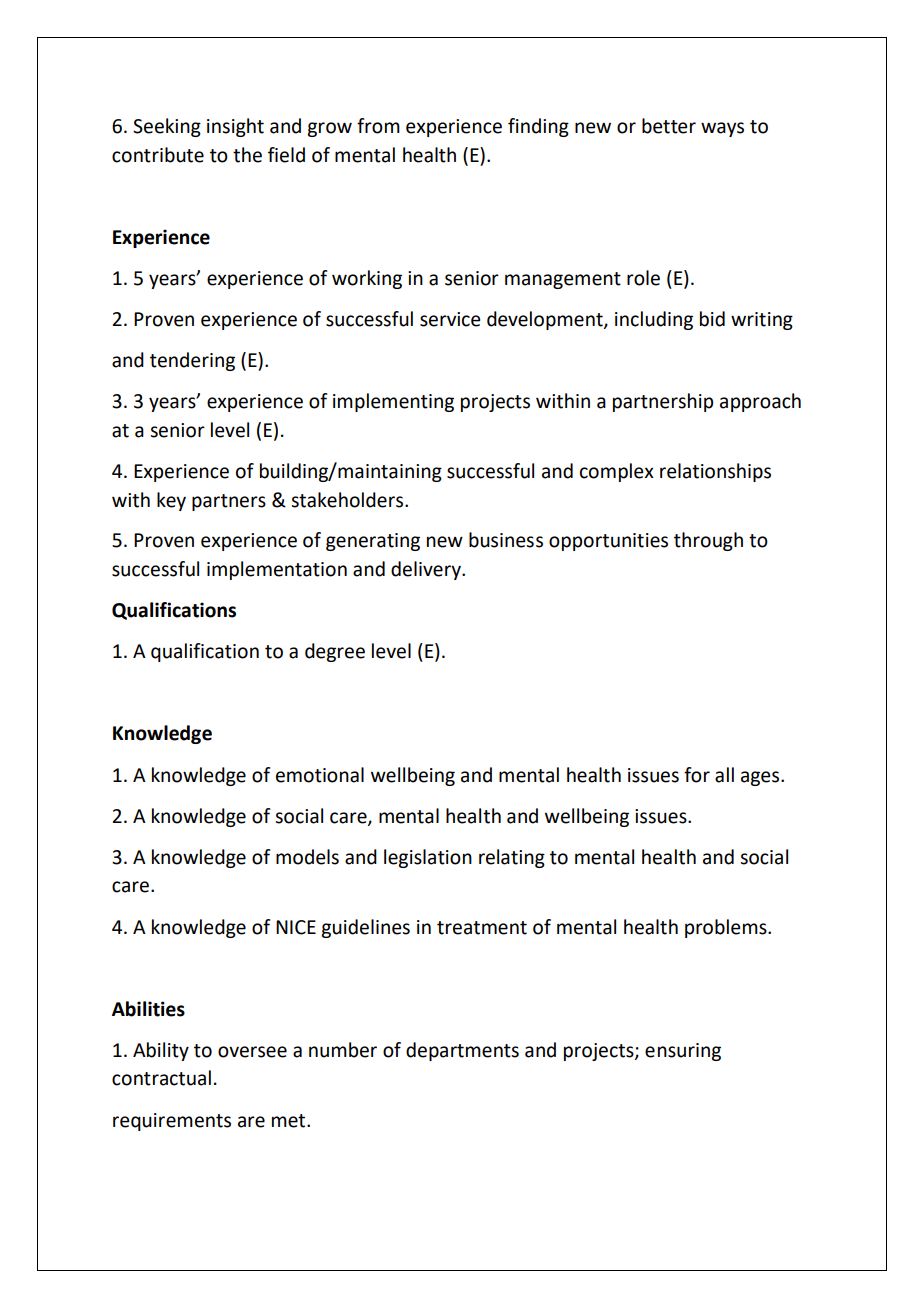  I want to click on the, so click(247, 155).
